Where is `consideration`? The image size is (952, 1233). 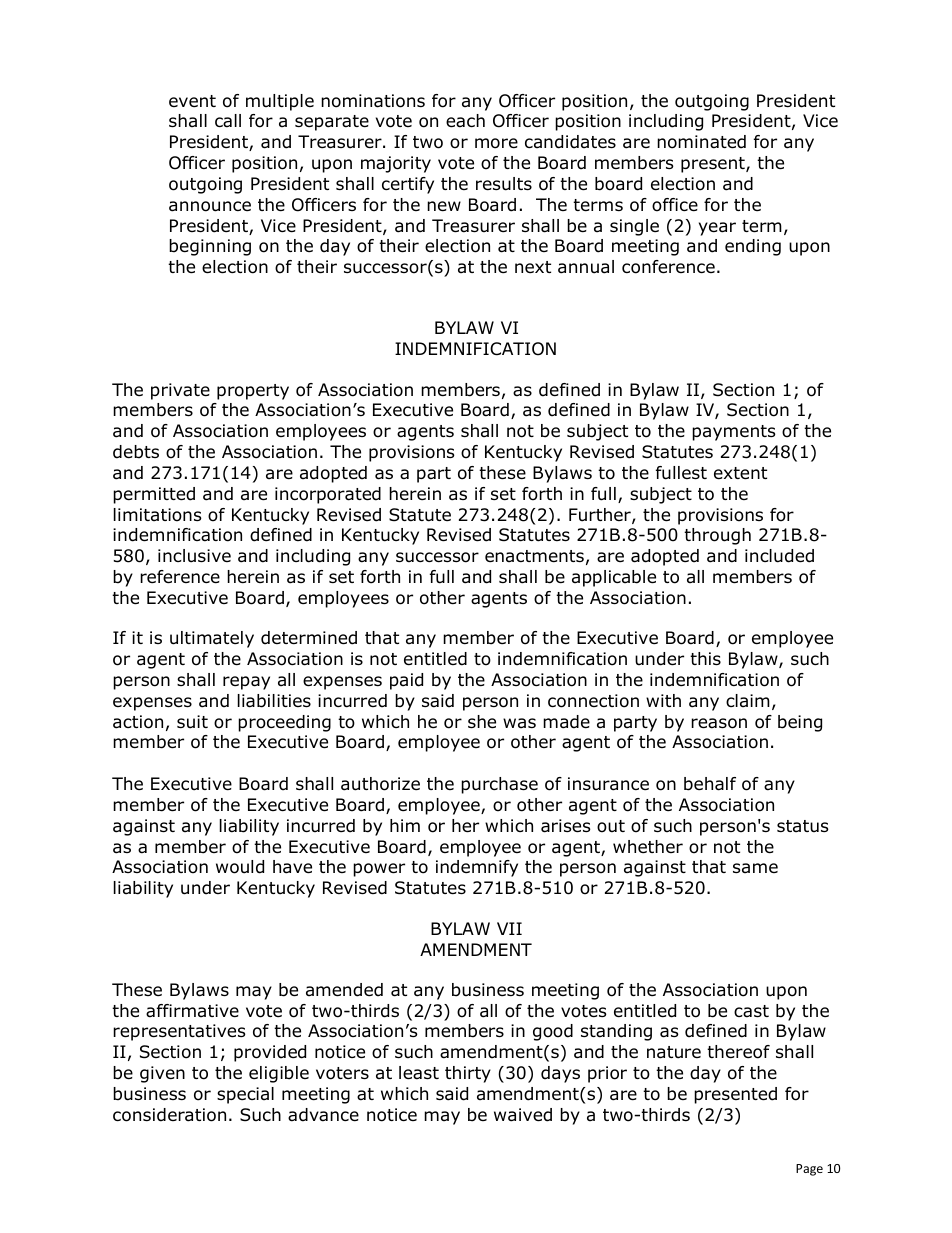 consideration is located at coordinates (169, 1115).
